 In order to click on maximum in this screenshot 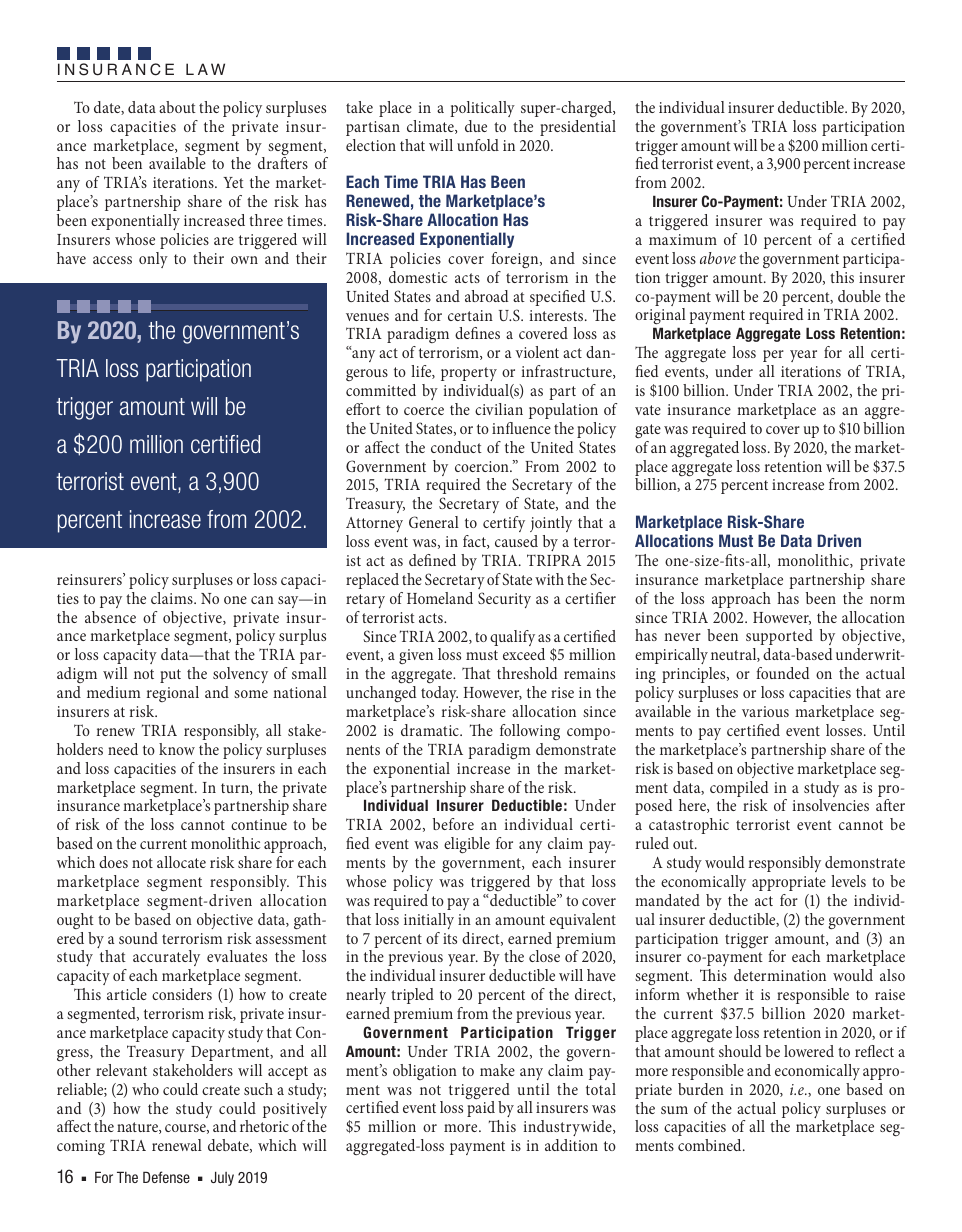, I will do `click(683, 239)`.
